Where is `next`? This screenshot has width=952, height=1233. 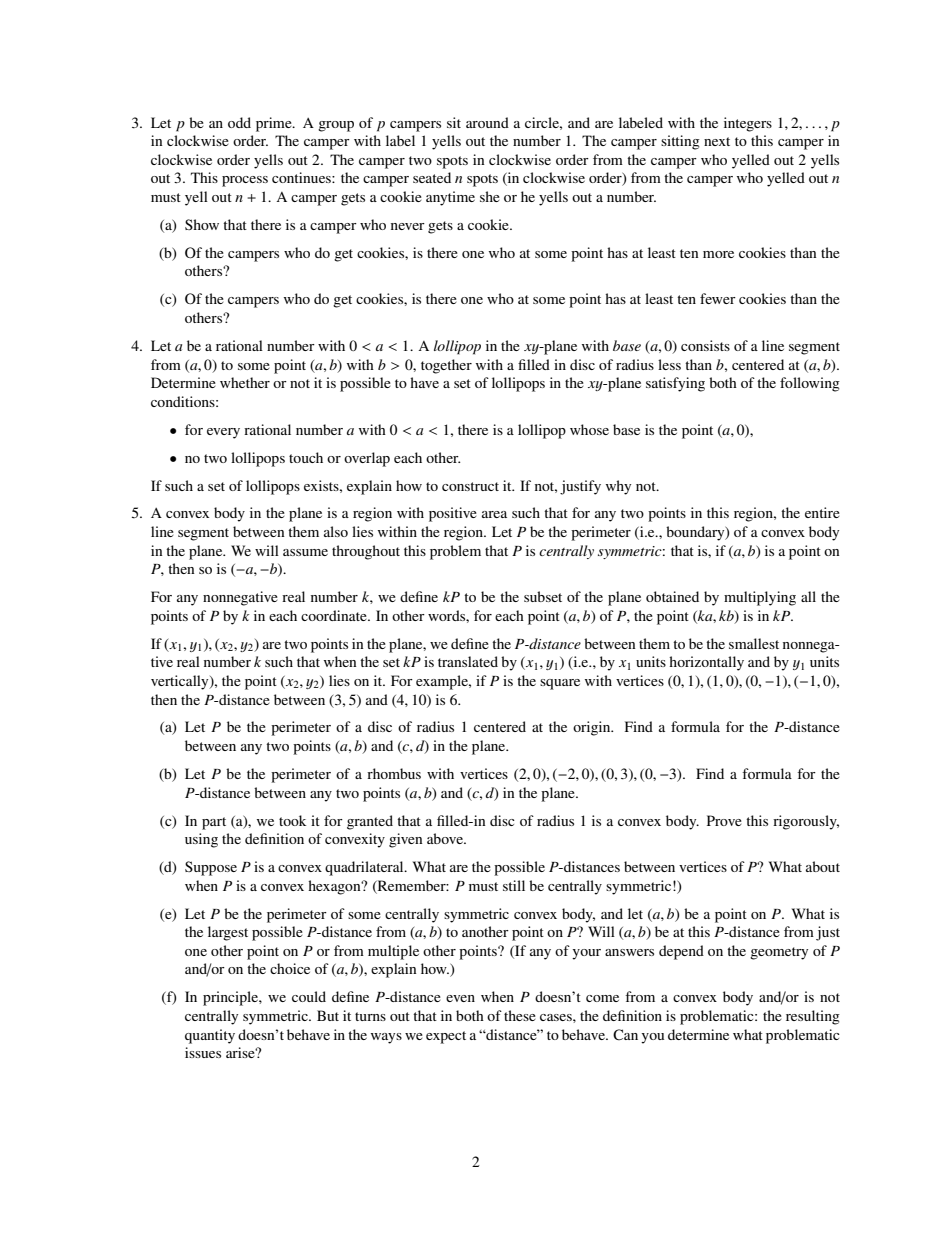 next is located at coordinates (717, 141).
